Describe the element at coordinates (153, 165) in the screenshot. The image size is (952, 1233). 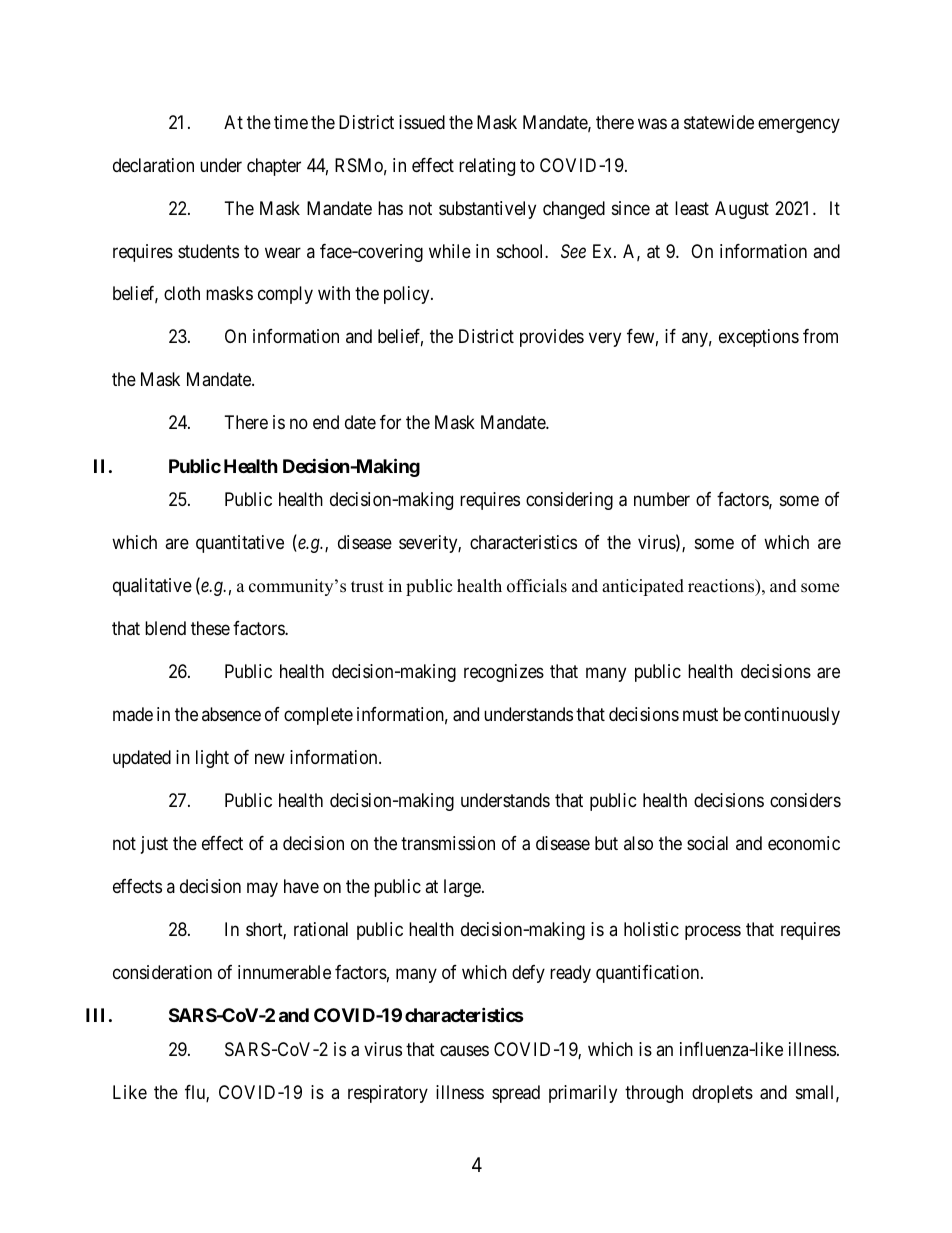
I see `declaration` at that location.
